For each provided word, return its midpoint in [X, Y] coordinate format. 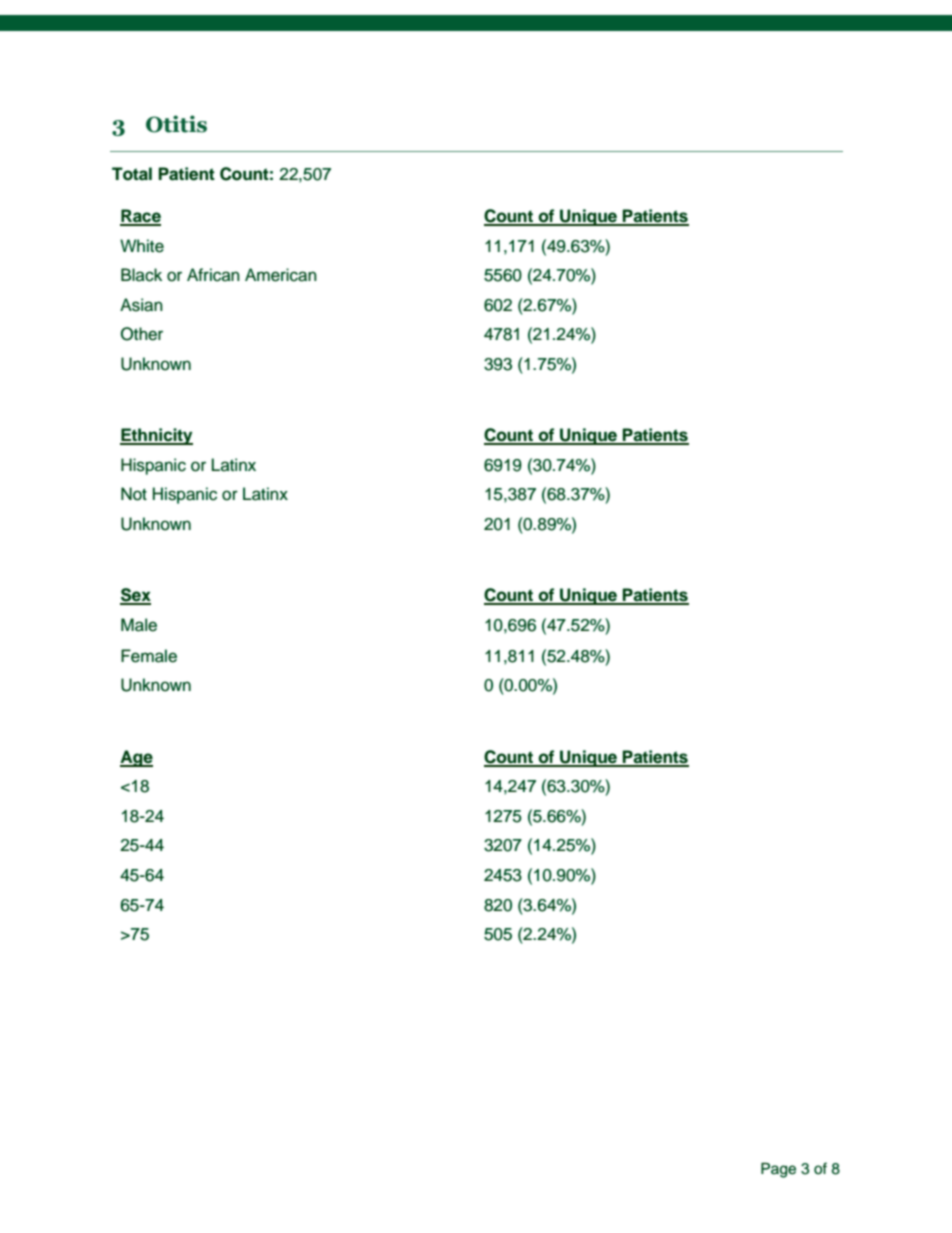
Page [778, 1170]
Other [142, 334]
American [281, 275]
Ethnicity [156, 436]
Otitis [176, 124]
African [213, 275]
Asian [141, 305]
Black [141, 275]
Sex [135, 596]
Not [134, 494]
